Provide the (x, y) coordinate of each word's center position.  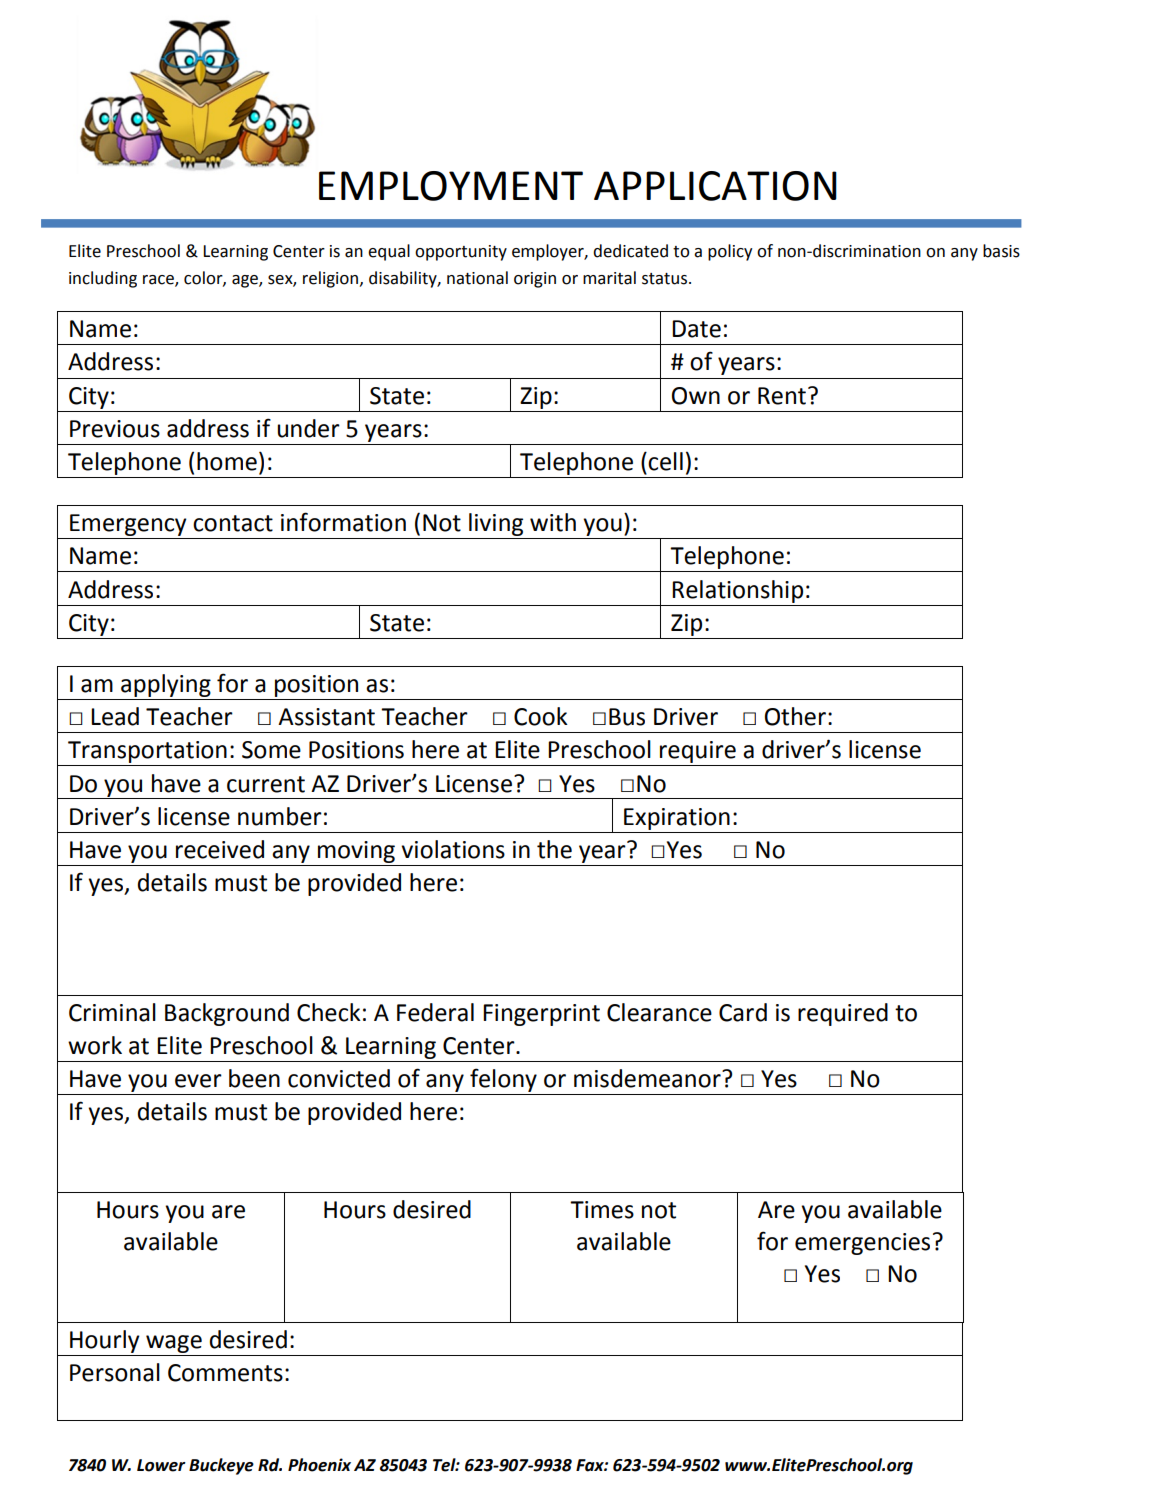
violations (453, 849)
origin (535, 280)
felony (503, 1080)
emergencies (862, 1244)
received (220, 849)
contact (233, 523)
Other (795, 716)
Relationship (737, 591)
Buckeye (221, 1466)
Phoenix (319, 1465)
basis (1001, 251)
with (553, 522)
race (159, 280)
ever (198, 1081)
